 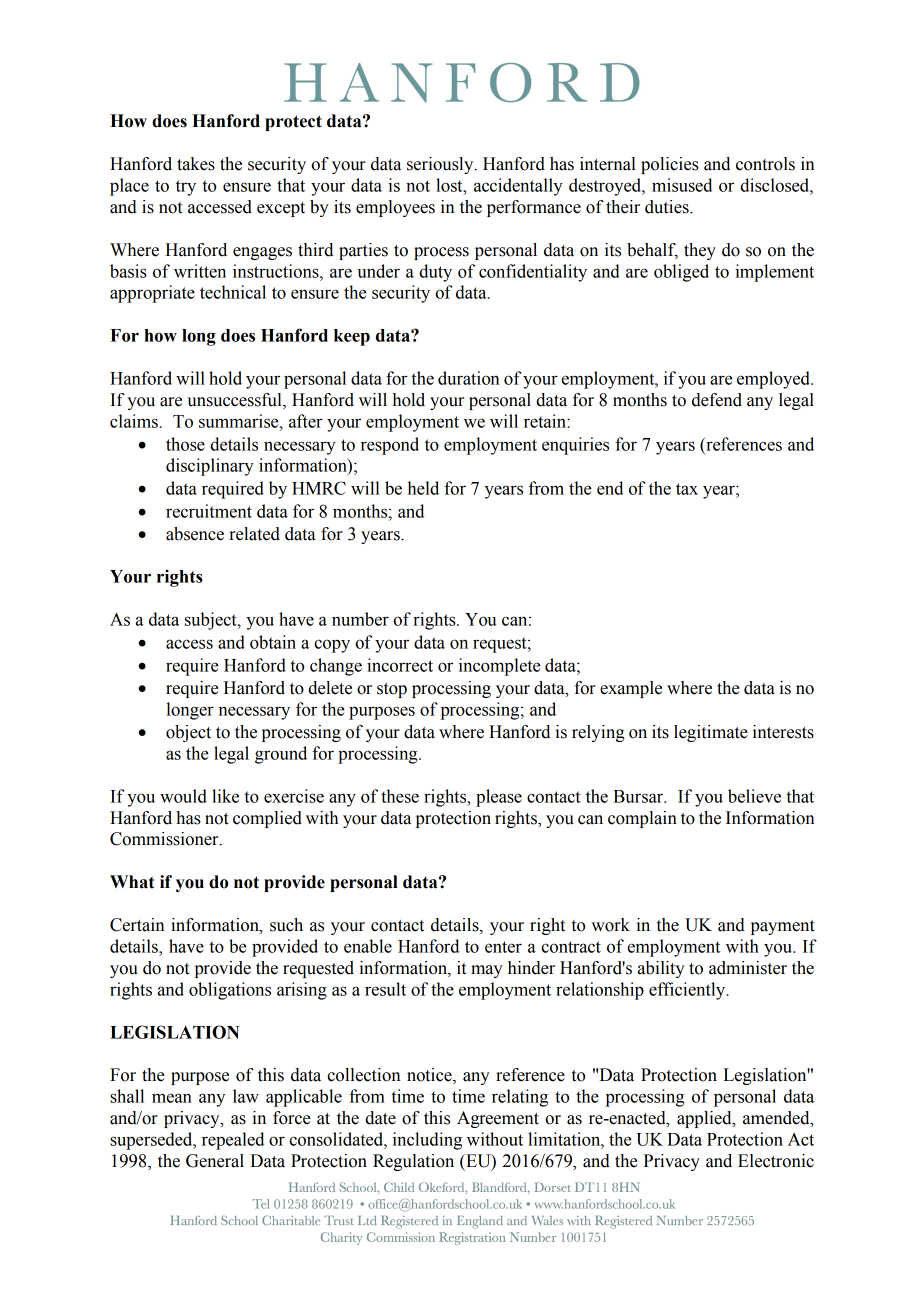 I want to click on believe, so click(x=754, y=796).
